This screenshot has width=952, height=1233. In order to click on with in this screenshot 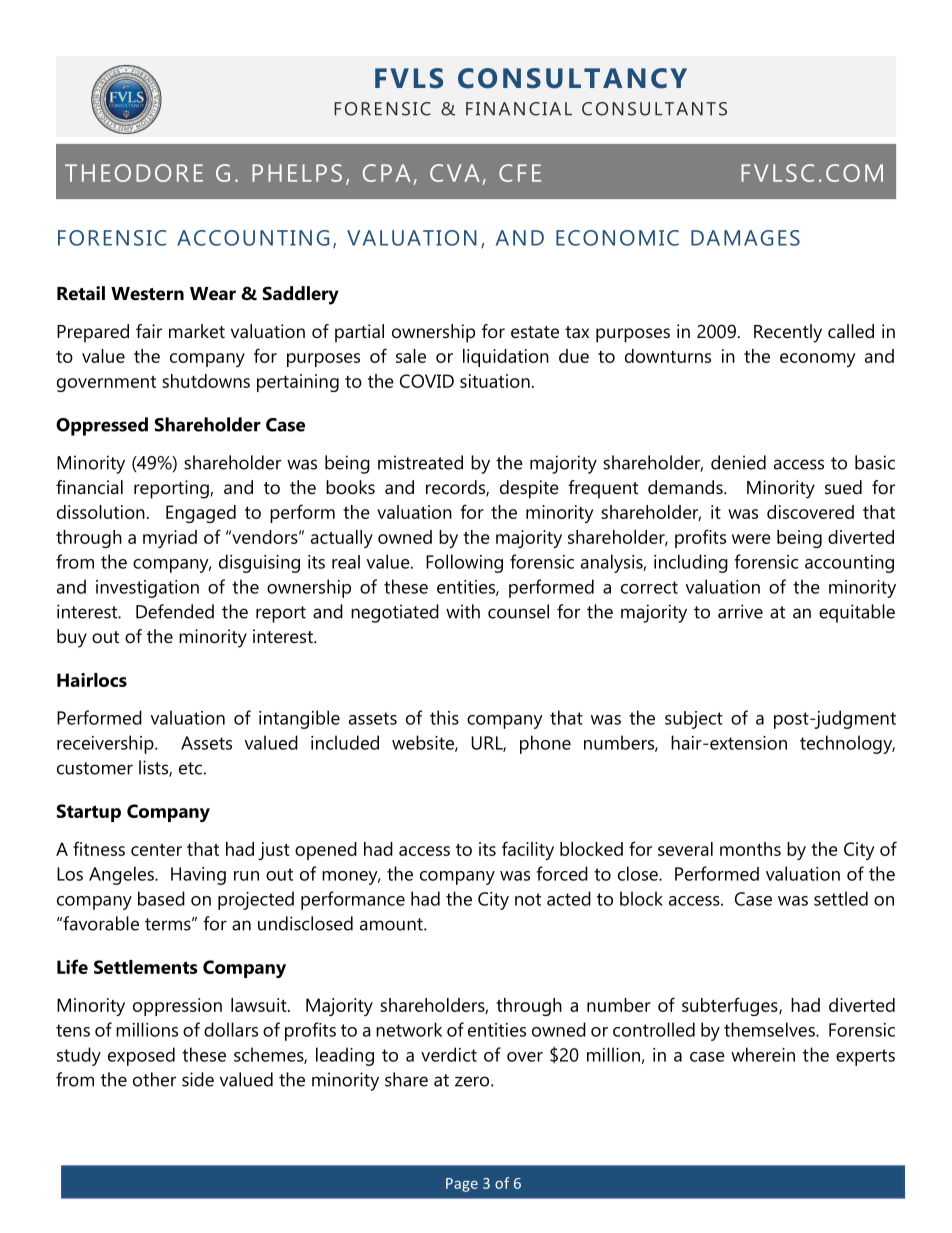, I will do `click(463, 611)`.
